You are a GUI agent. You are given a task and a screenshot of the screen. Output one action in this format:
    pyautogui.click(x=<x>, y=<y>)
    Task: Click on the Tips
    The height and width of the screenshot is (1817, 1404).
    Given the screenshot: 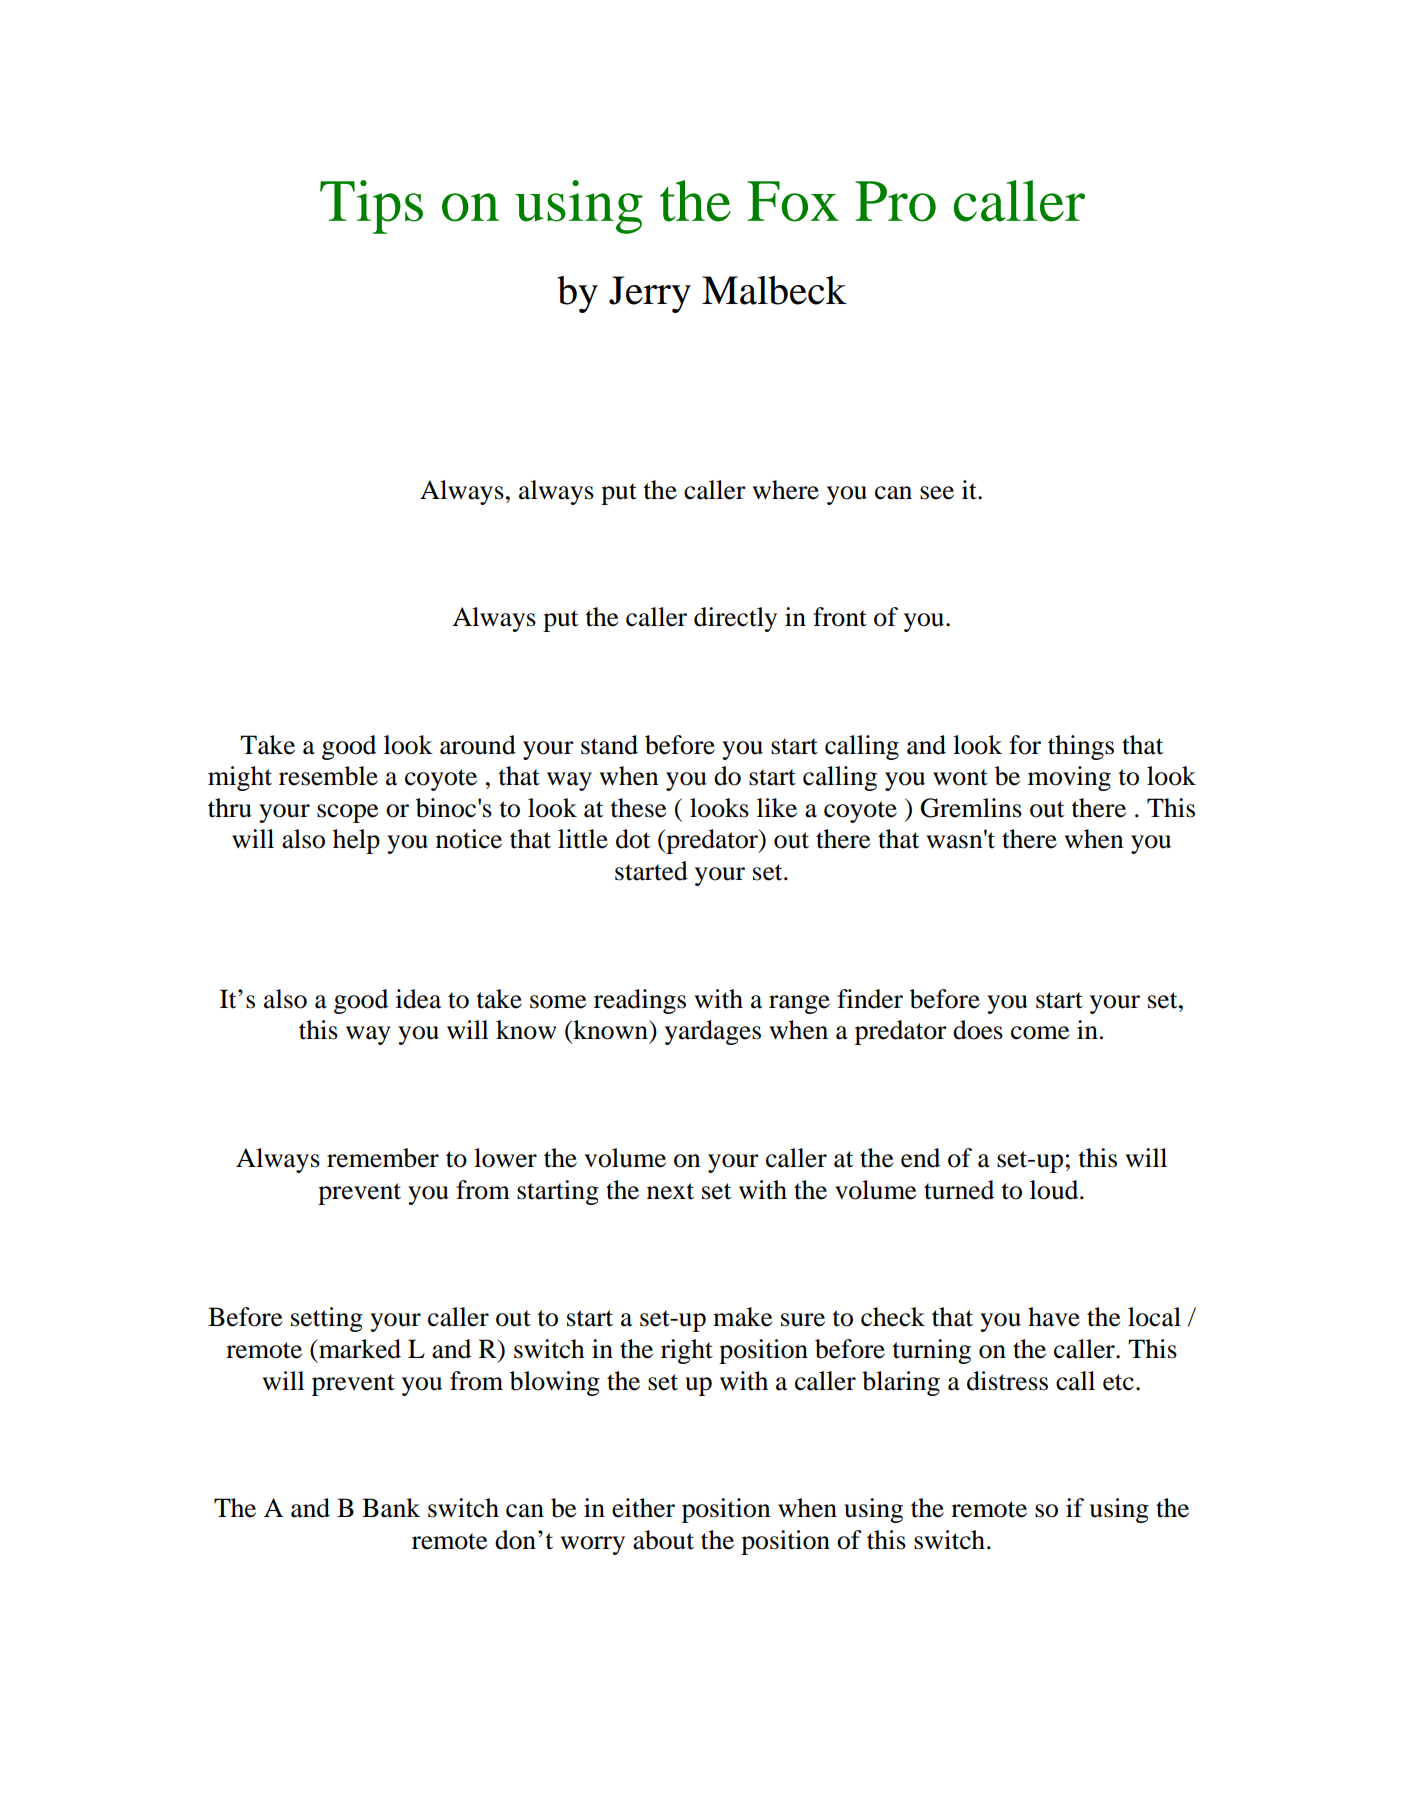 What is the action you would take?
    pyautogui.click(x=371, y=207)
